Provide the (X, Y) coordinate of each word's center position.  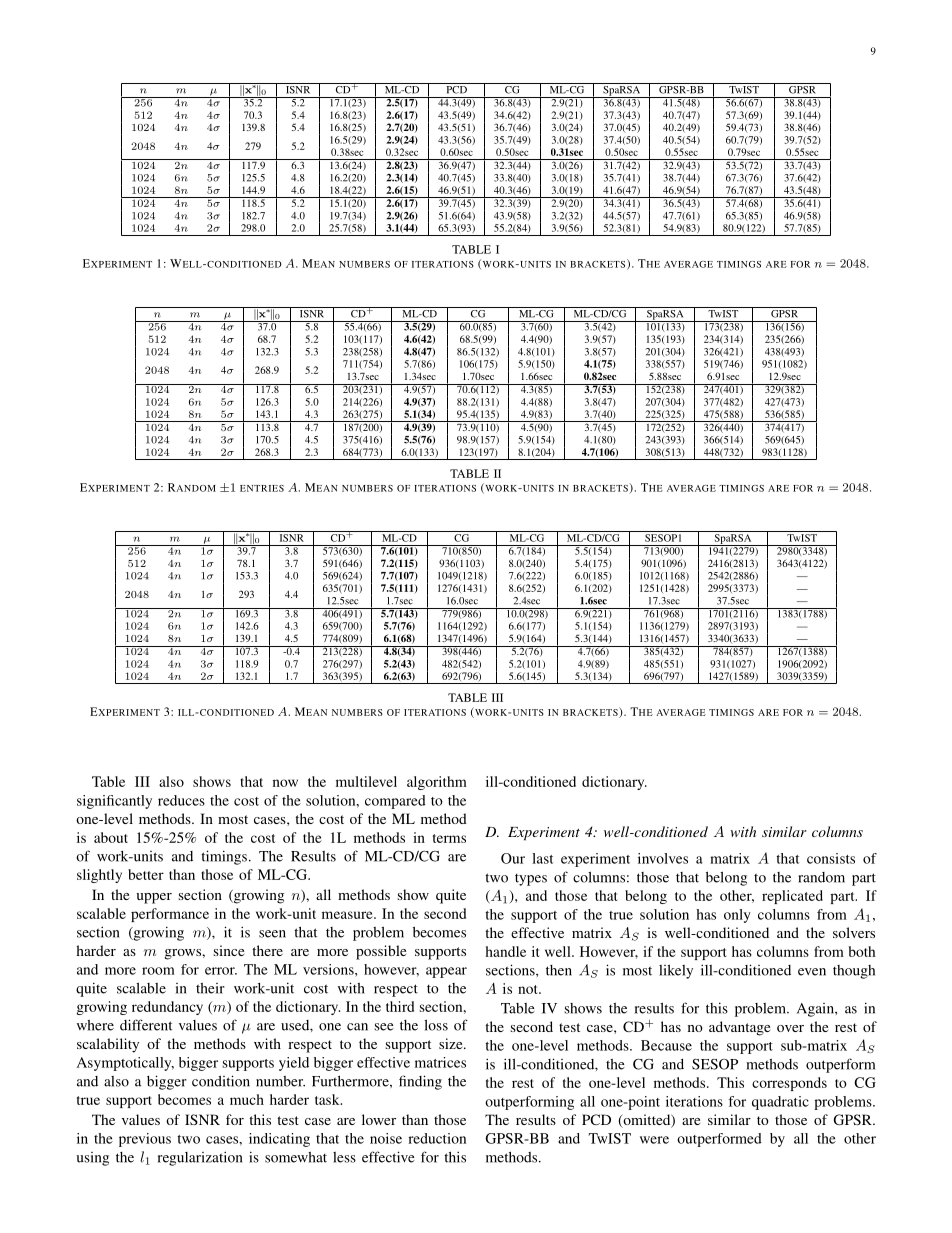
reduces (181, 800)
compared (395, 802)
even (812, 972)
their (210, 988)
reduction (437, 1138)
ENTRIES (262, 488)
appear (446, 972)
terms (449, 838)
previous (145, 1140)
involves (663, 858)
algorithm (437, 783)
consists (831, 858)
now (285, 783)
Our (513, 858)
